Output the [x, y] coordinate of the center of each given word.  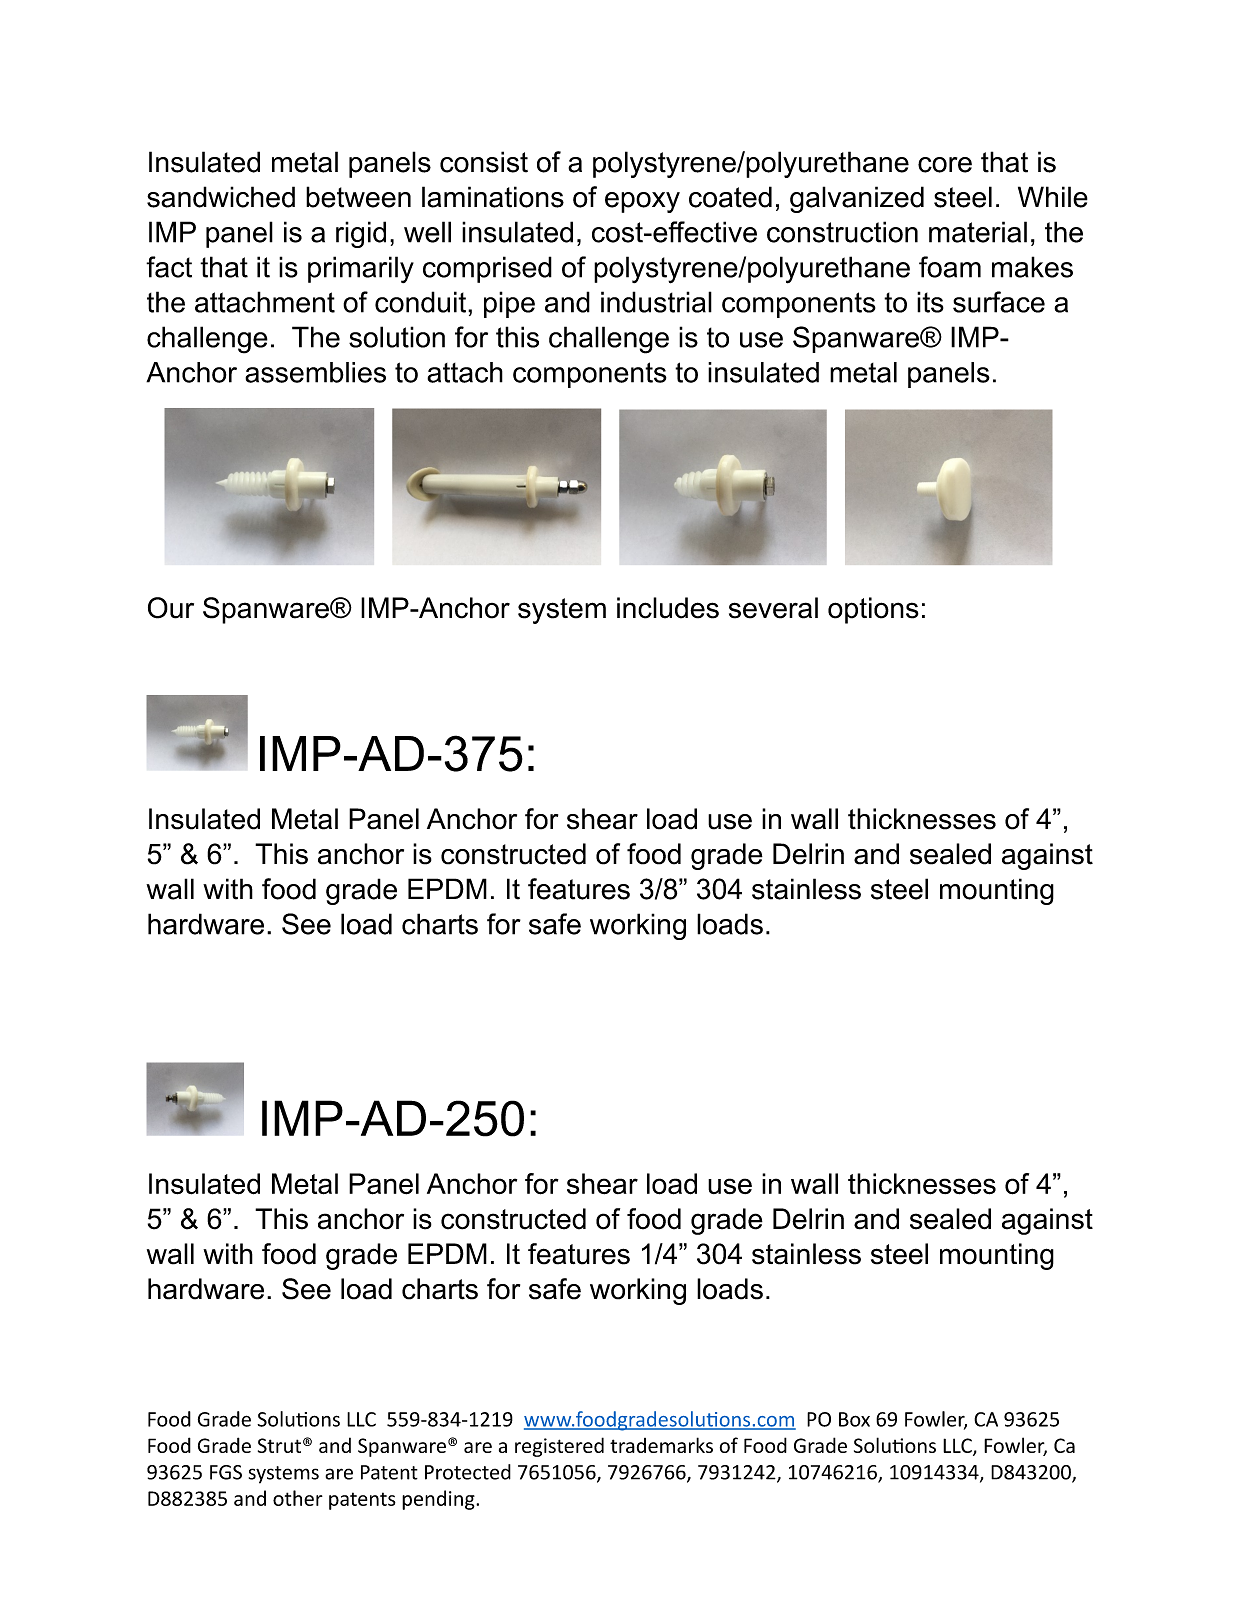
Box [854, 1419]
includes [668, 608]
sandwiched [221, 197]
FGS [226, 1472]
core [945, 165]
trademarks [661, 1445]
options [873, 610]
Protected [468, 1472]
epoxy [642, 202]
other [298, 1498]
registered [559, 1447]
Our [171, 608]
